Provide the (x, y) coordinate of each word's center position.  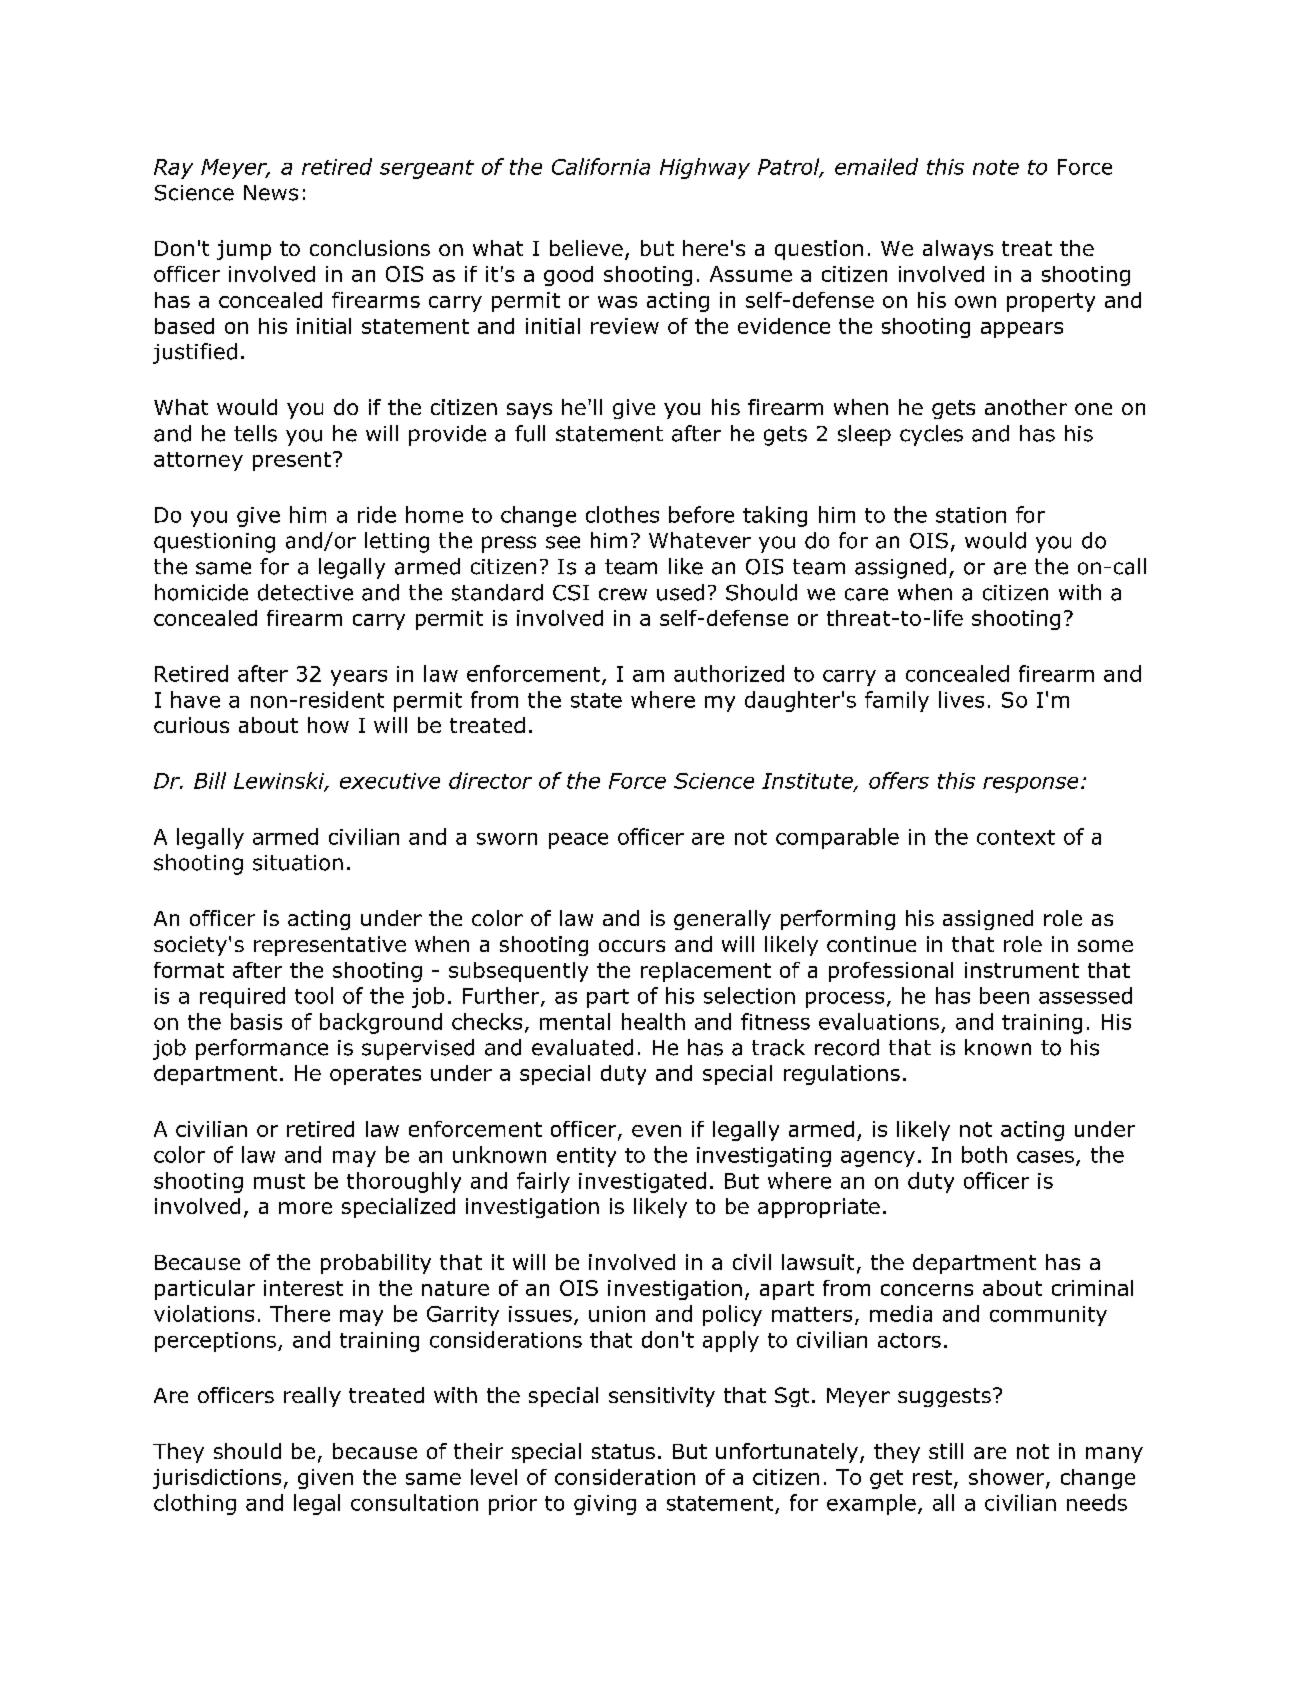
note (996, 167)
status (623, 1451)
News (271, 193)
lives (961, 699)
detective (305, 592)
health (653, 1021)
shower (1008, 1478)
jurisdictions (217, 1479)
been (1004, 995)
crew (623, 594)
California (601, 166)
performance (262, 1049)
